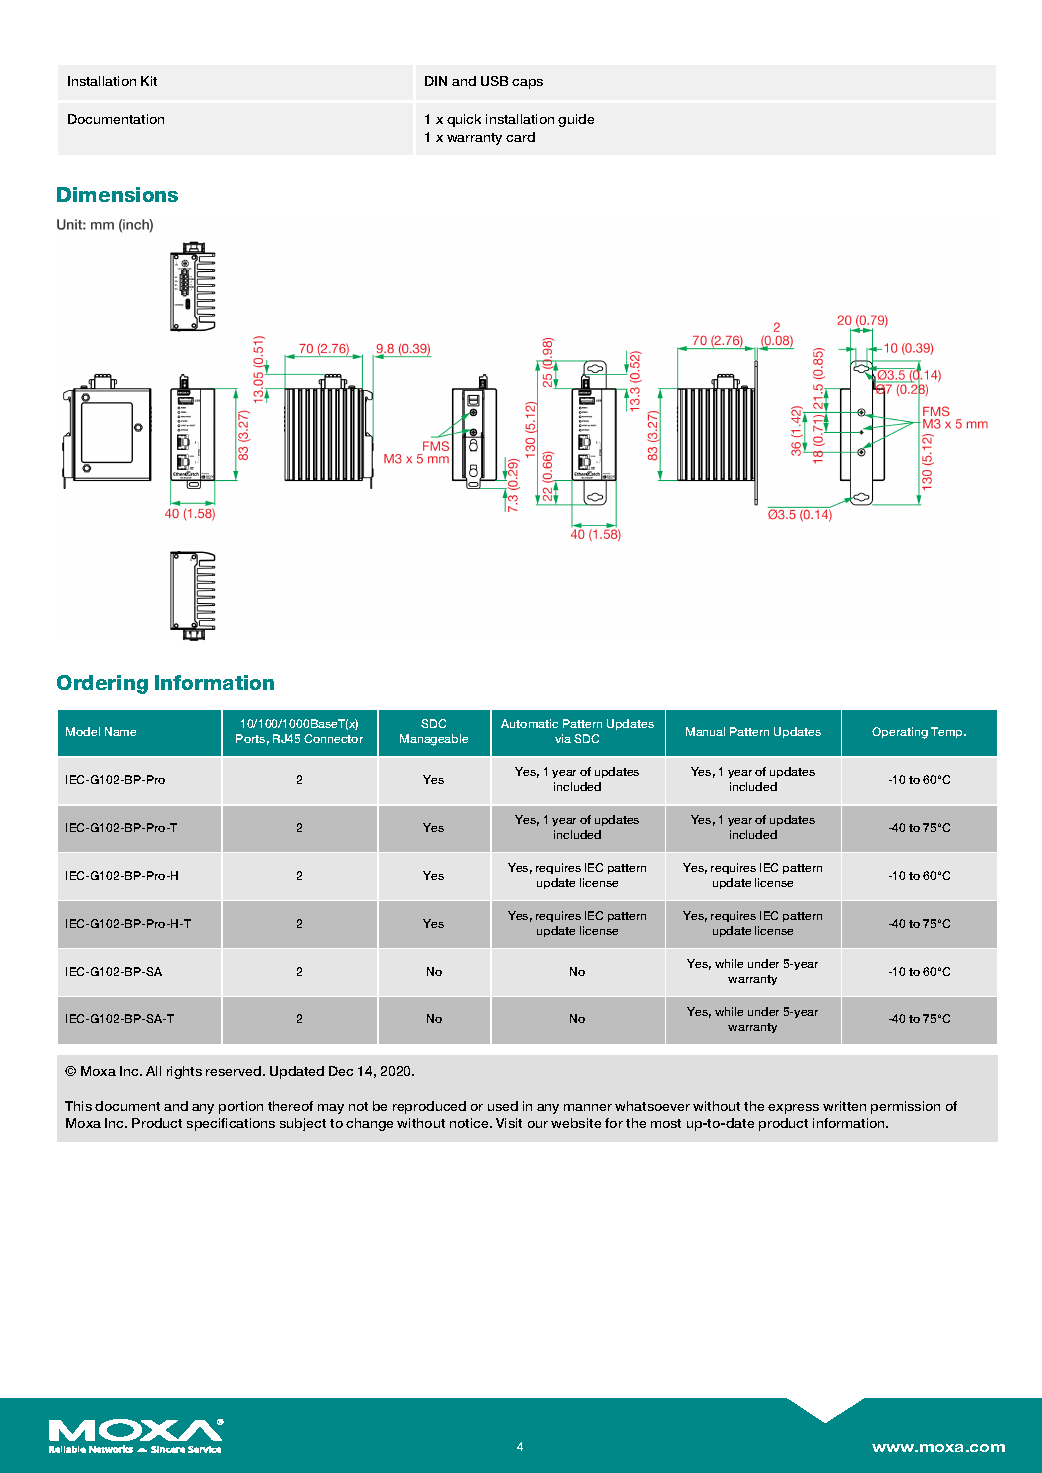 This screenshot has height=1473, width=1042. I want to click on Operating, so click(900, 733).
